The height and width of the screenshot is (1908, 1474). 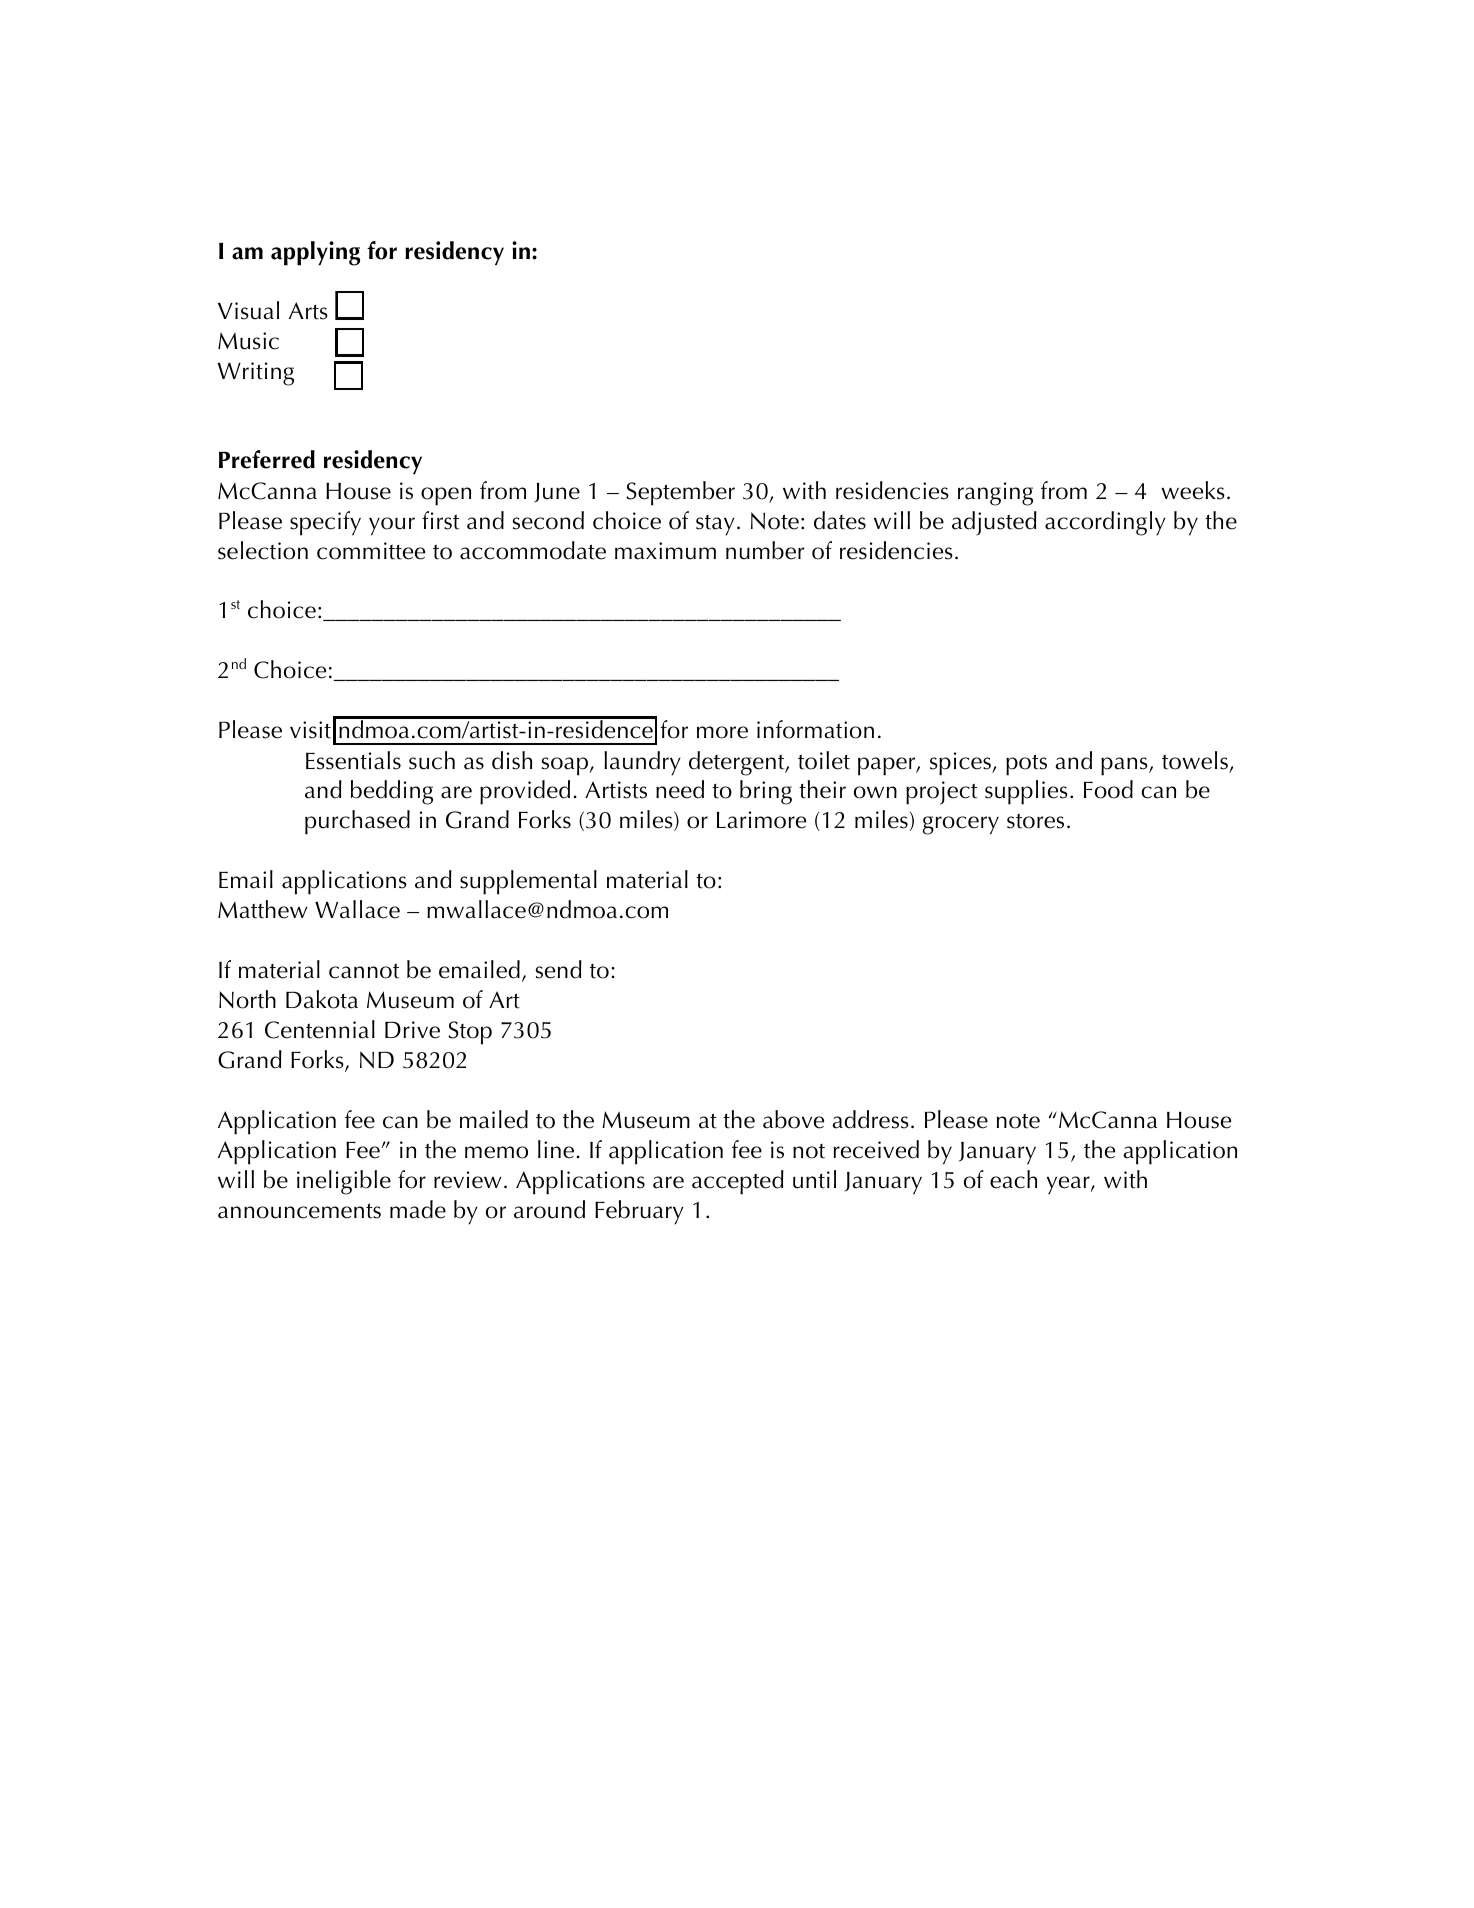 What do you see at coordinates (1105, 523) in the screenshot?
I see `accordingly` at bounding box center [1105, 523].
